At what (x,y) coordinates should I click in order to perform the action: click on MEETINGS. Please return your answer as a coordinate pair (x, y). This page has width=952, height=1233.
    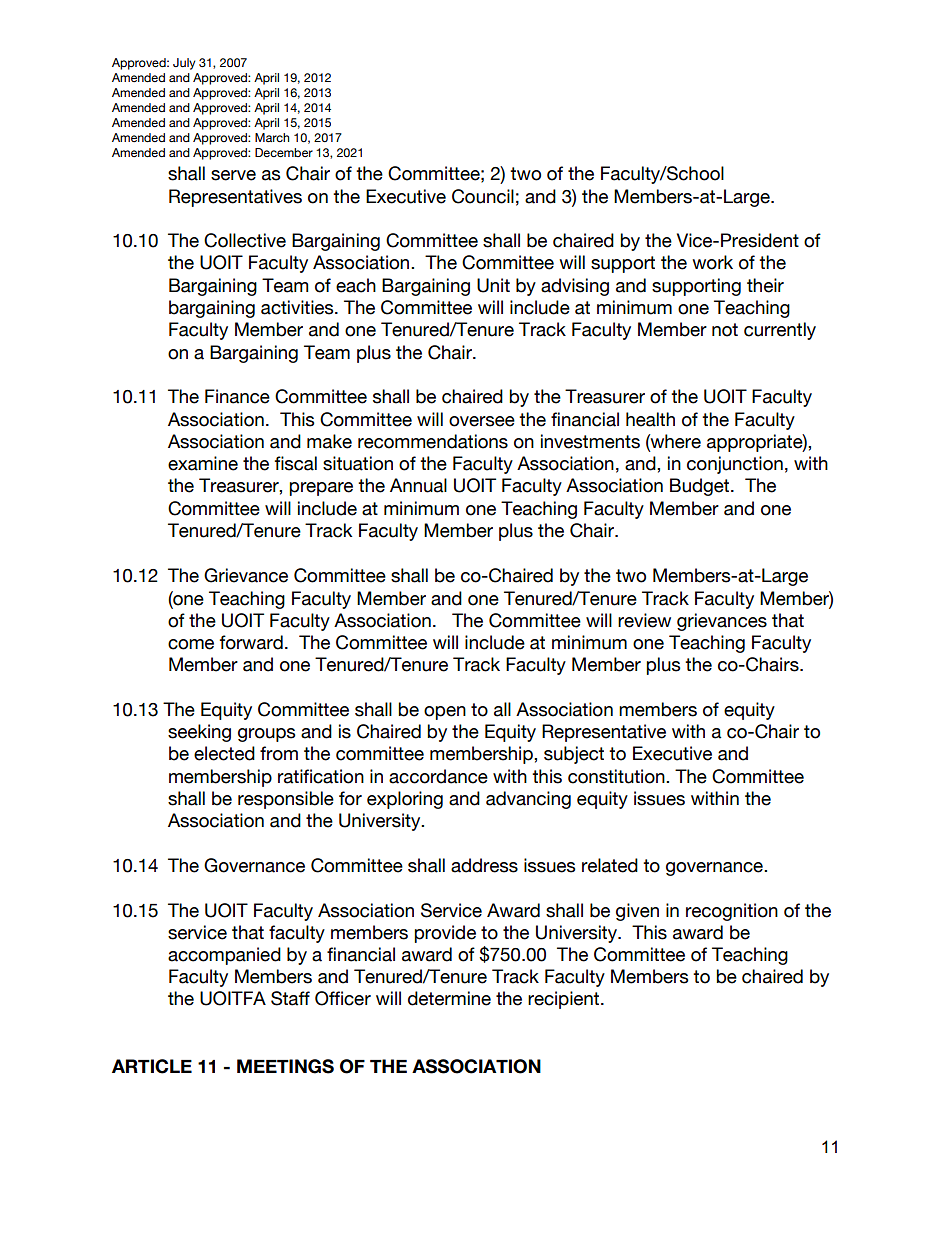
    Looking at the image, I should click on (285, 1066).
